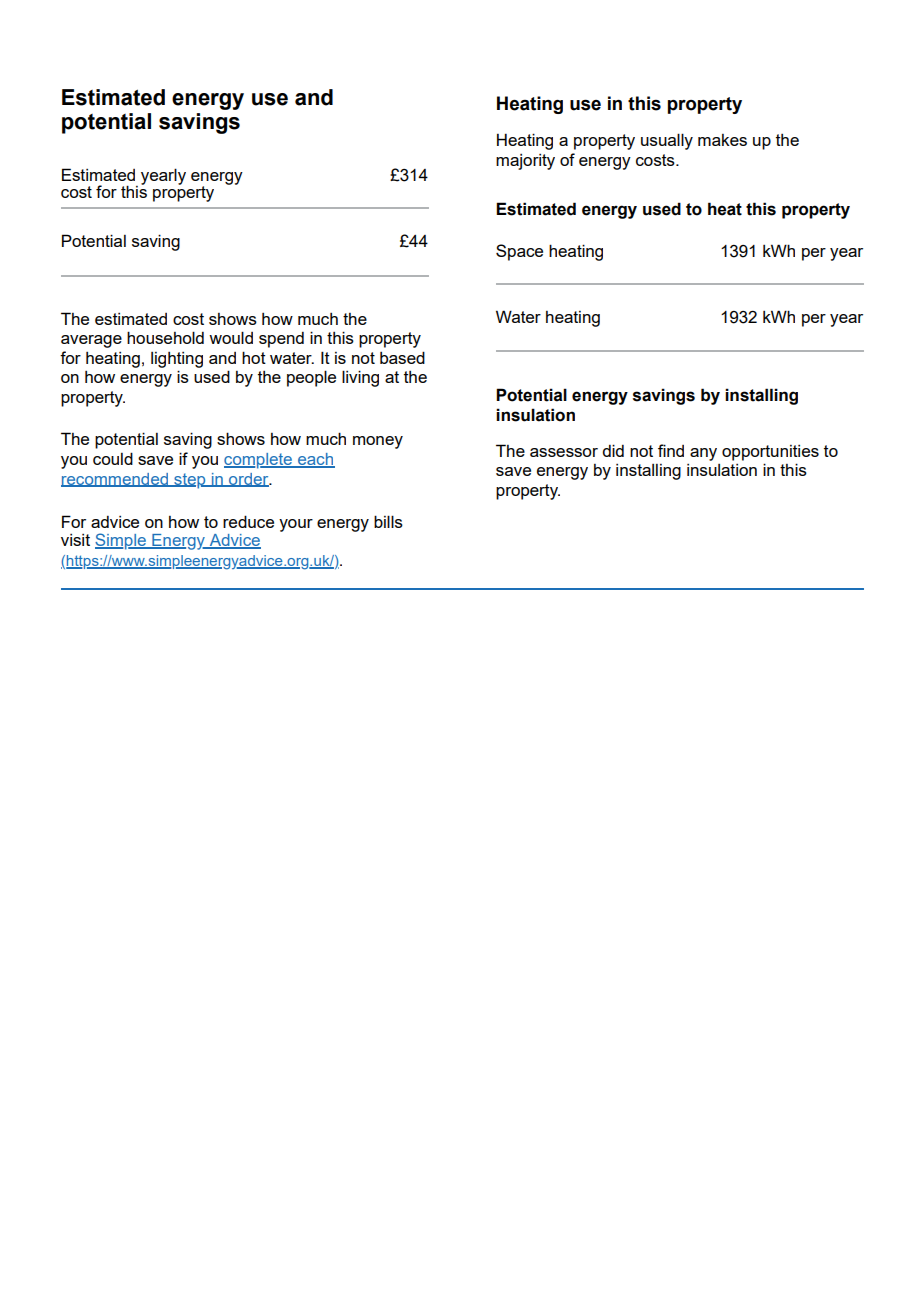 The image size is (924, 1304). I want to click on makes, so click(722, 140).
